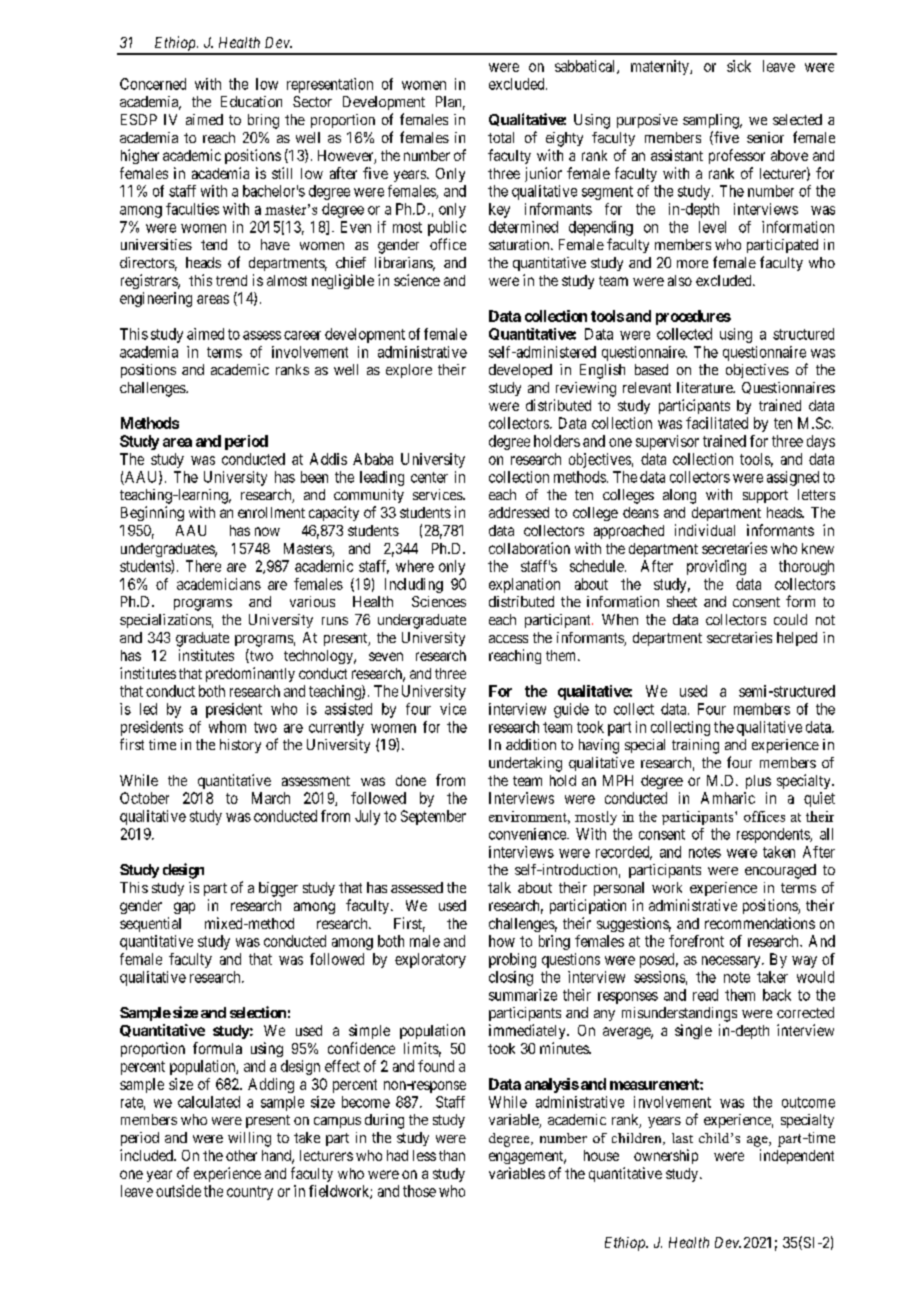 This page has width=924, height=1307. I want to click on enrollment, so click(271, 512).
